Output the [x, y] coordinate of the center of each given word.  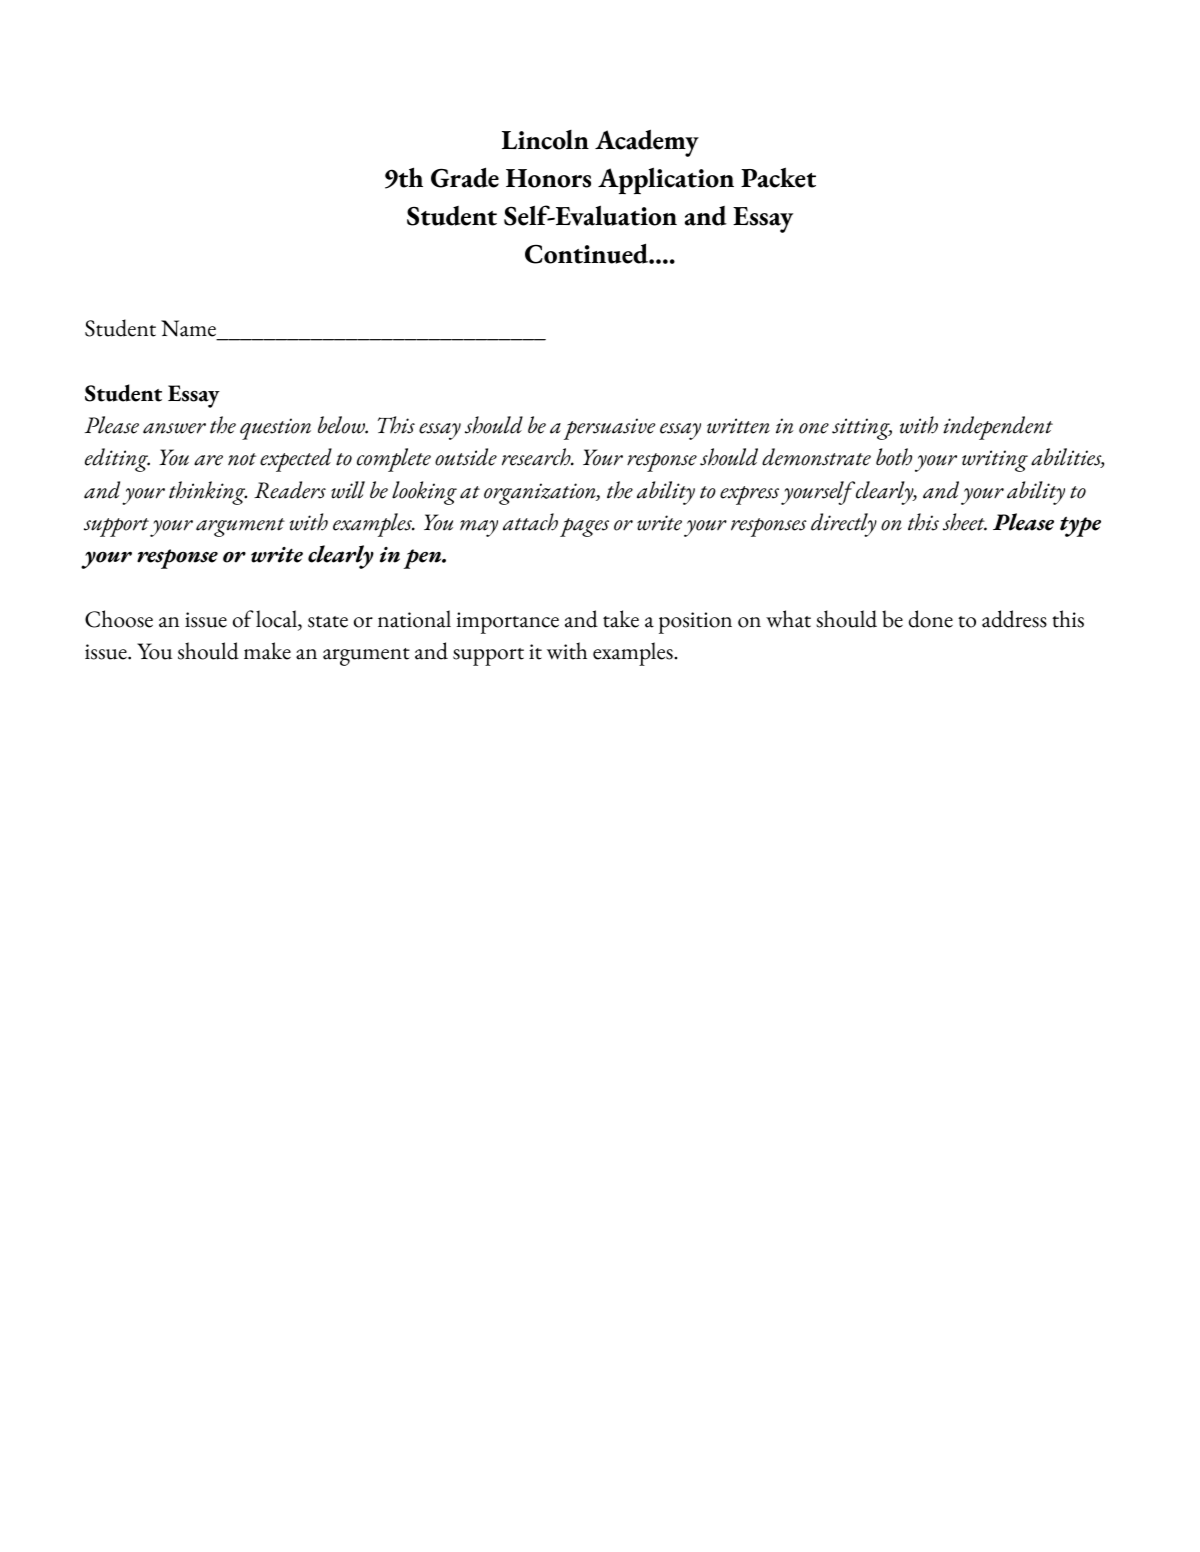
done [931, 619]
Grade [465, 177]
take [621, 619]
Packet [778, 177]
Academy [647, 143]
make [267, 651]
